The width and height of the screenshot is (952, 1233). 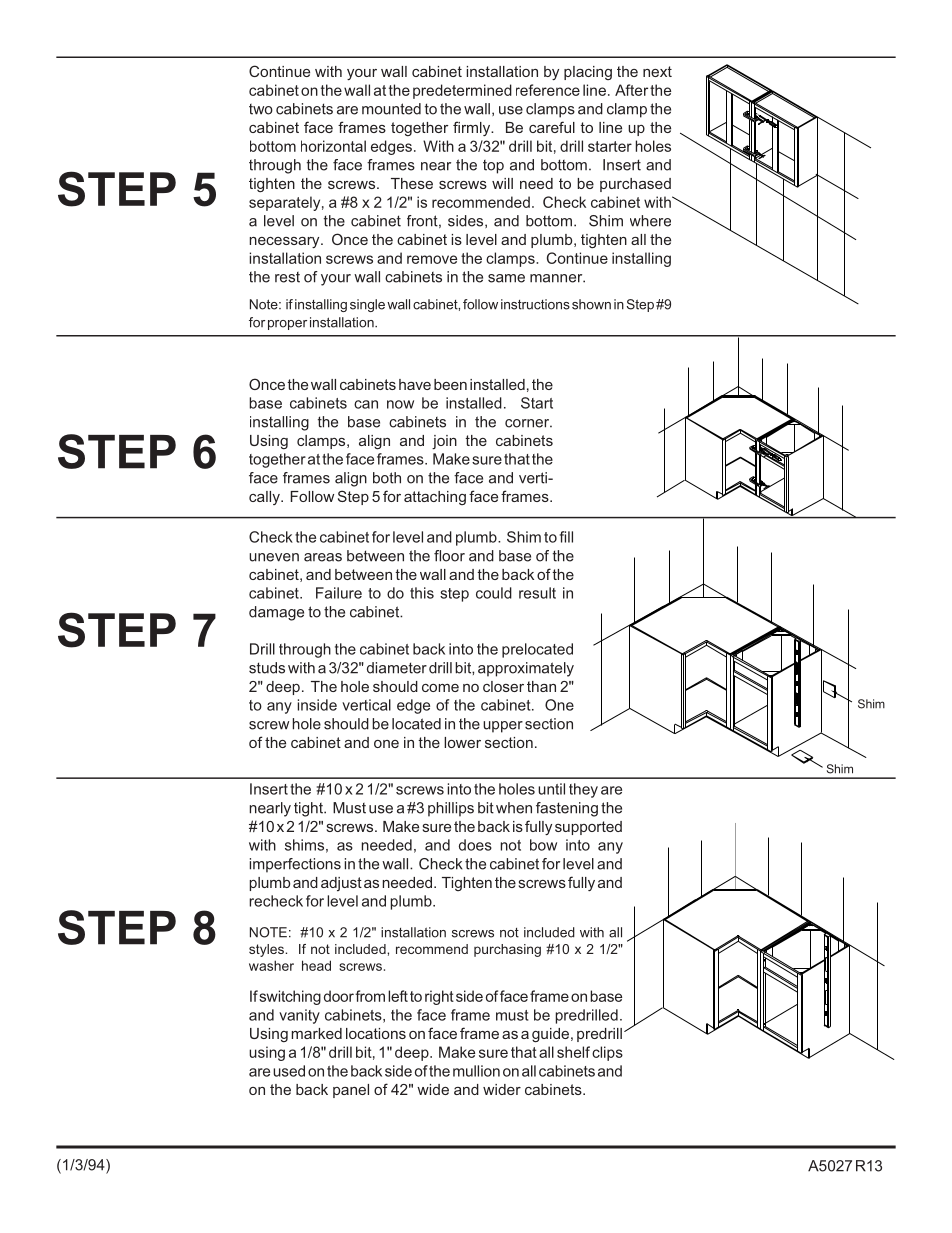 What do you see at coordinates (588, 828) in the screenshot?
I see `supported` at bounding box center [588, 828].
